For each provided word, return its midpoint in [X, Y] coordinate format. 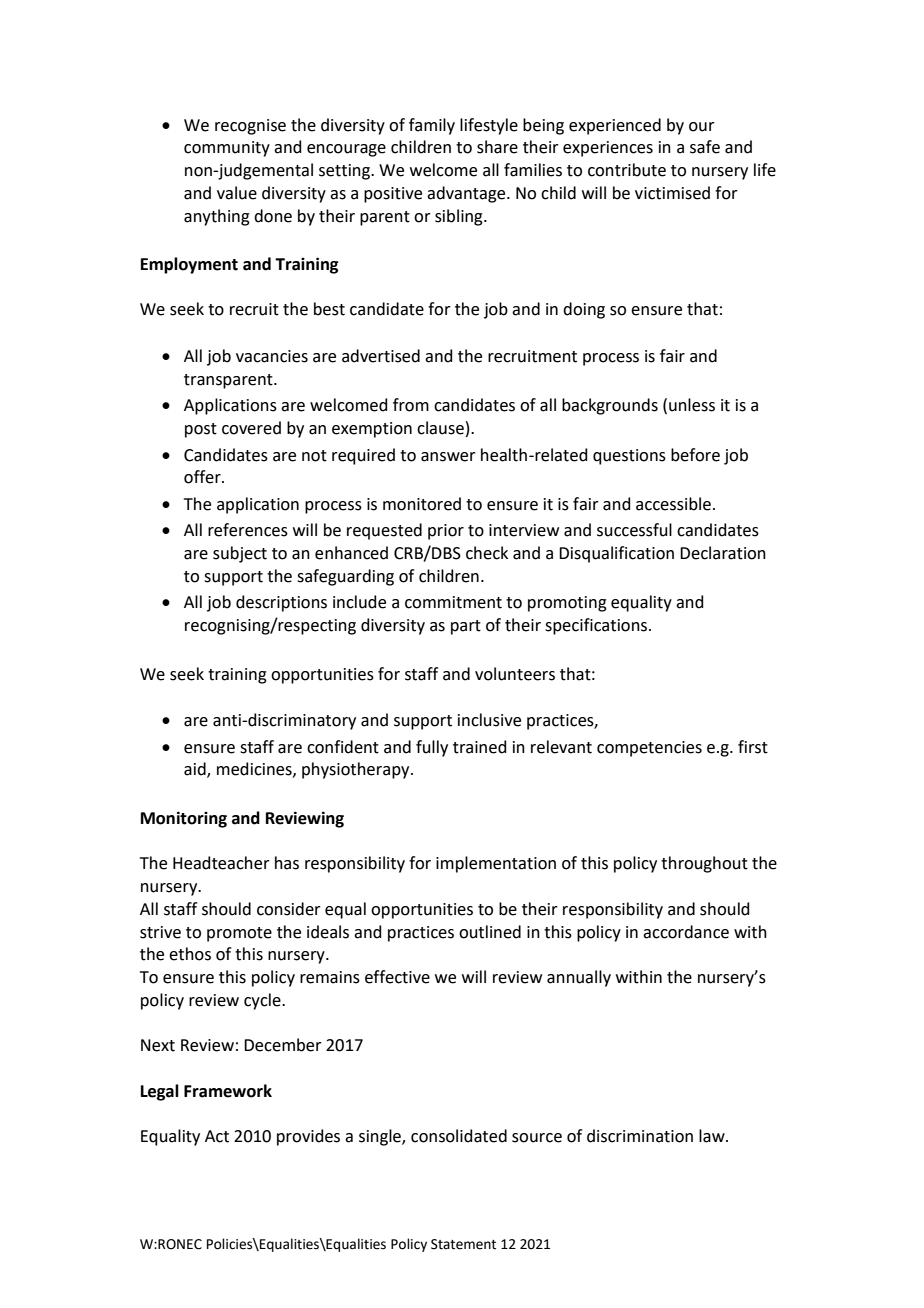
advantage [467, 194]
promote [239, 934]
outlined [490, 932]
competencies [649, 749]
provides [308, 1137]
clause [440, 428]
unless [692, 405]
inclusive [489, 720]
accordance [686, 932]
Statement [463, 1244]
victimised [672, 193]
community [227, 149]
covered [251, 428]
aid [196, 770]
